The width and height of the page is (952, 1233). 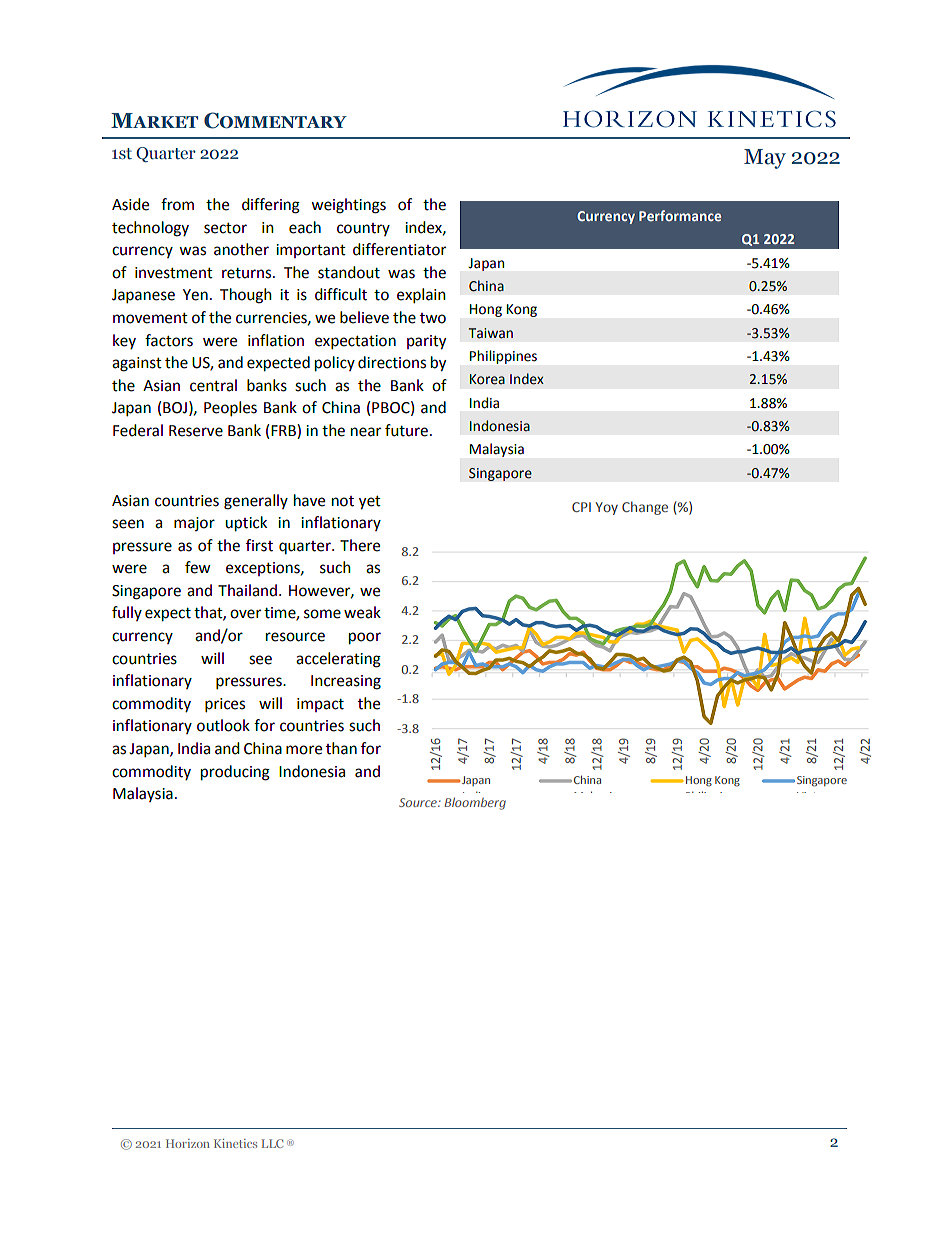 I want to click on differentiator, so click(x=399, y=249).
